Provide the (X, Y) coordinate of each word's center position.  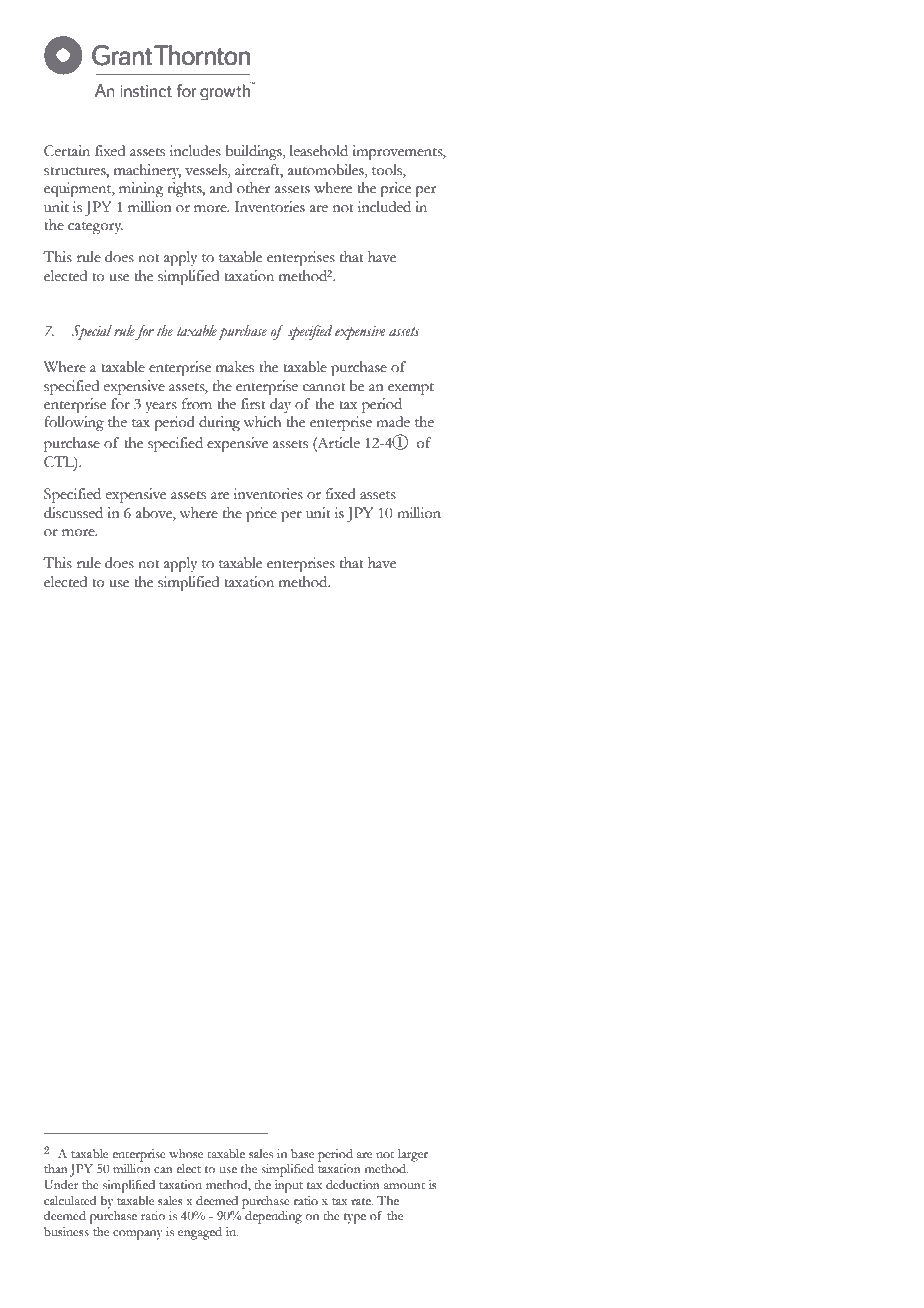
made (393, 422)
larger (413, 1155)
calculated (70, 1201)
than (56, 1168)
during (219, 423)
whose (186, 1154)
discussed (73, 513)
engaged (200, 1233)
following (74, 423)
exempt (411, 389)
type (355, 1218)
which (262, 422)
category (95, 228)
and (221, 188)
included (384, 207)
